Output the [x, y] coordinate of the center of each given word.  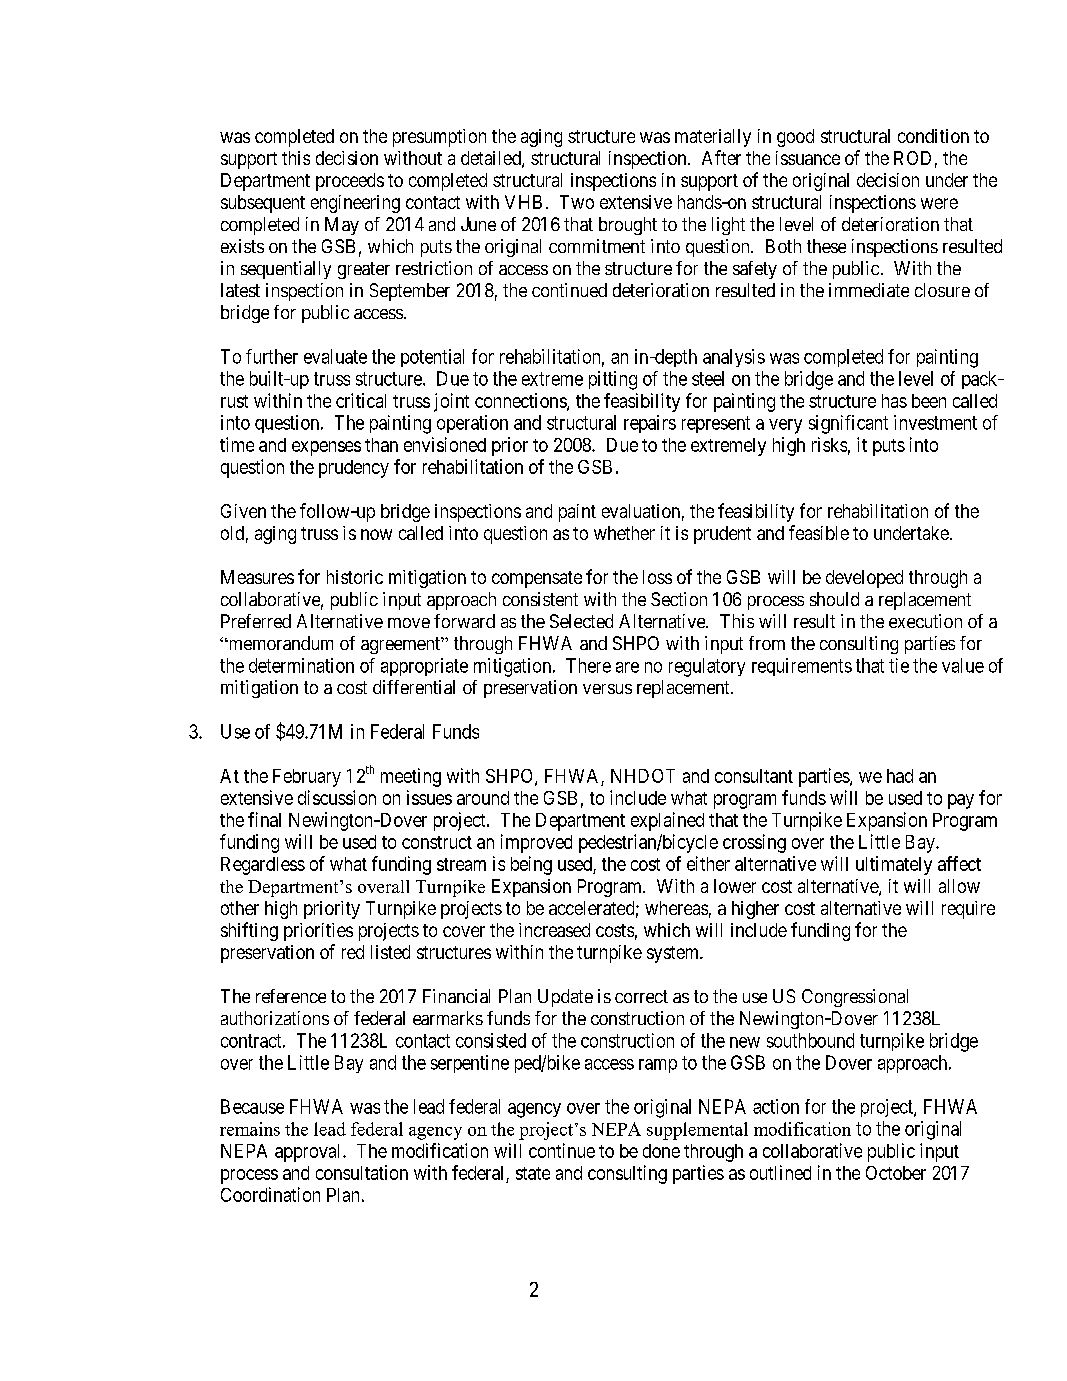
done [661, 1151]
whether [624, 533]
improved [536, 843]
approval [309, 1153]
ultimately [894, 865]
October [896, 1173]
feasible [819, 532]
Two [577, 202]
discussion [337, 797]
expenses [326, 448]
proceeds [350, 182]
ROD [912, 158]
